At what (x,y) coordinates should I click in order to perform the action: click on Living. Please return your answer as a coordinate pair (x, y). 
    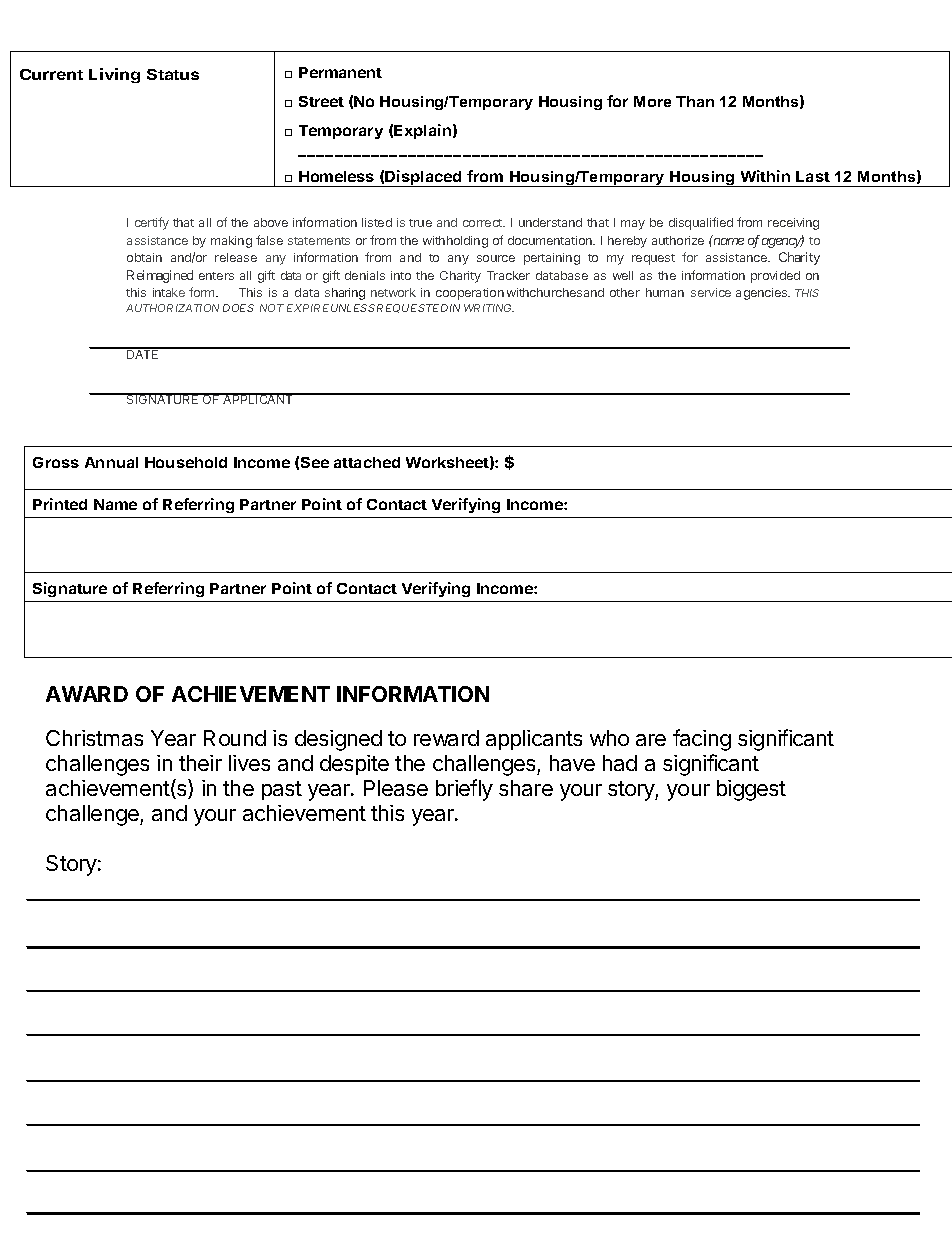
    Looking at the image, I should click on (114, 75).
